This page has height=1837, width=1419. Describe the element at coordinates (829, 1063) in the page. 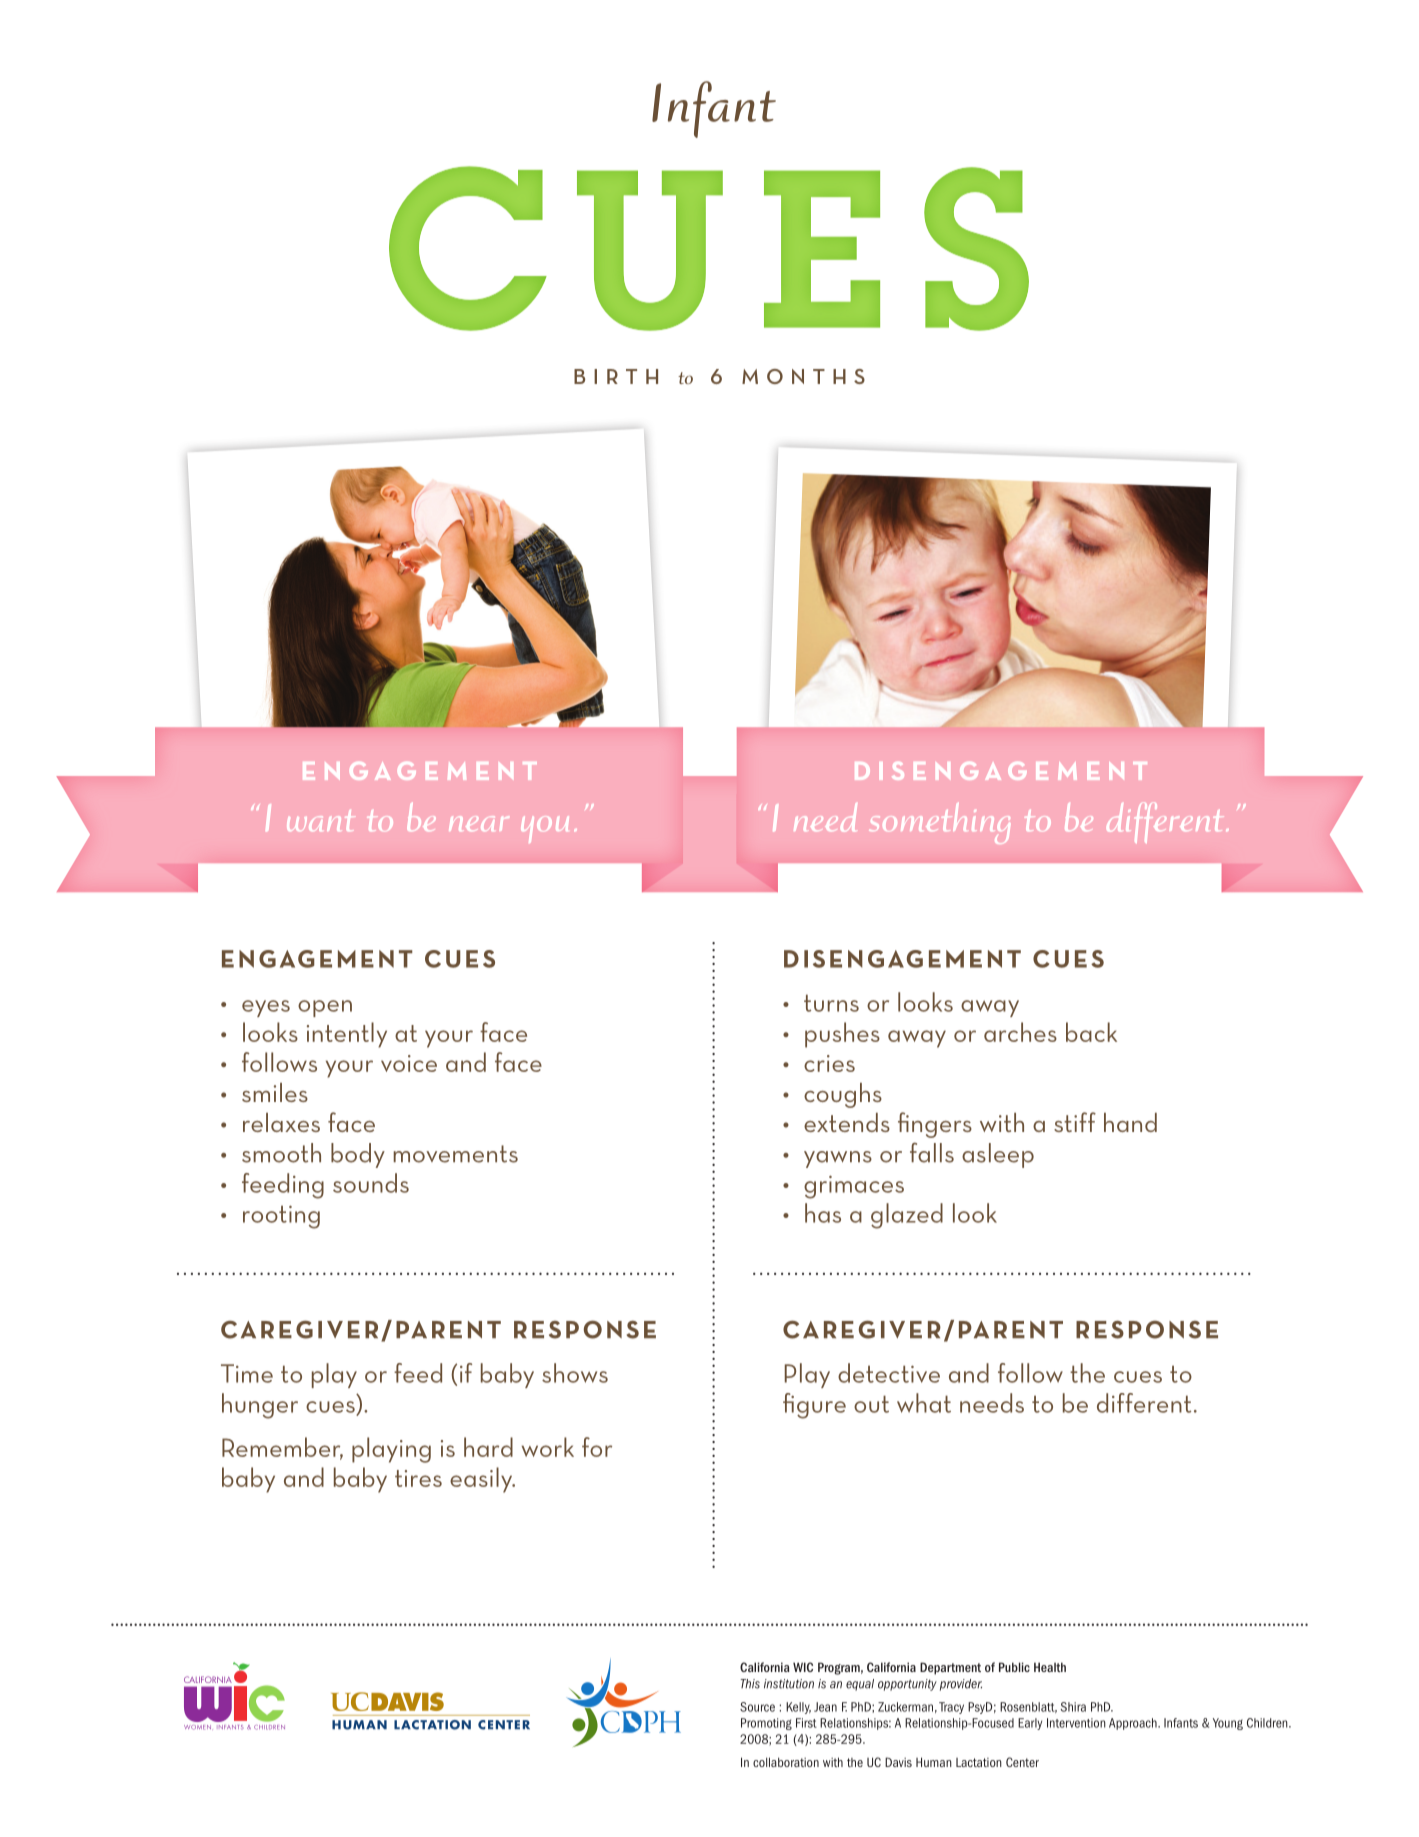

I see `cries` at that location.
